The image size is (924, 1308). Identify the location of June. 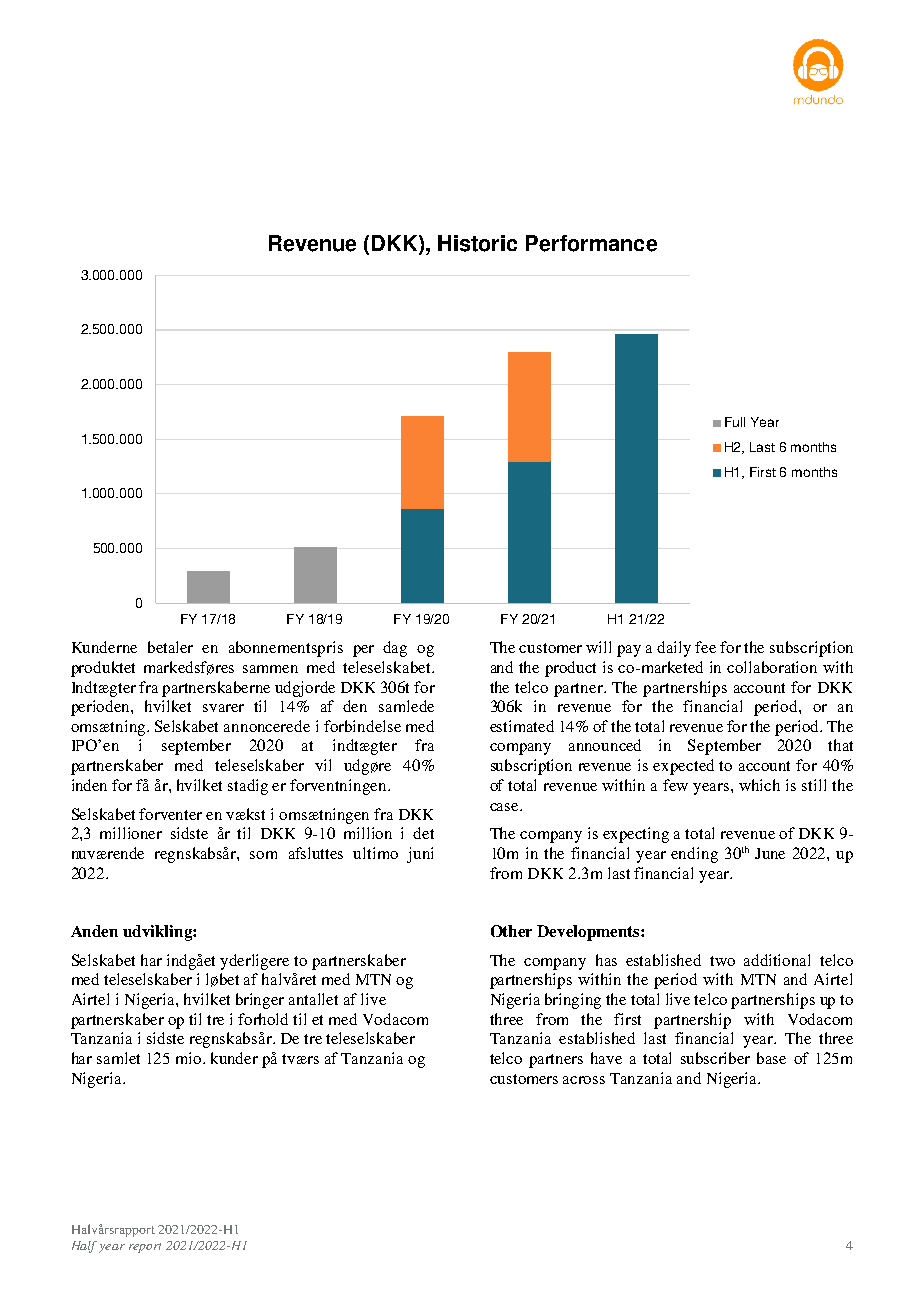
(770, 853).
